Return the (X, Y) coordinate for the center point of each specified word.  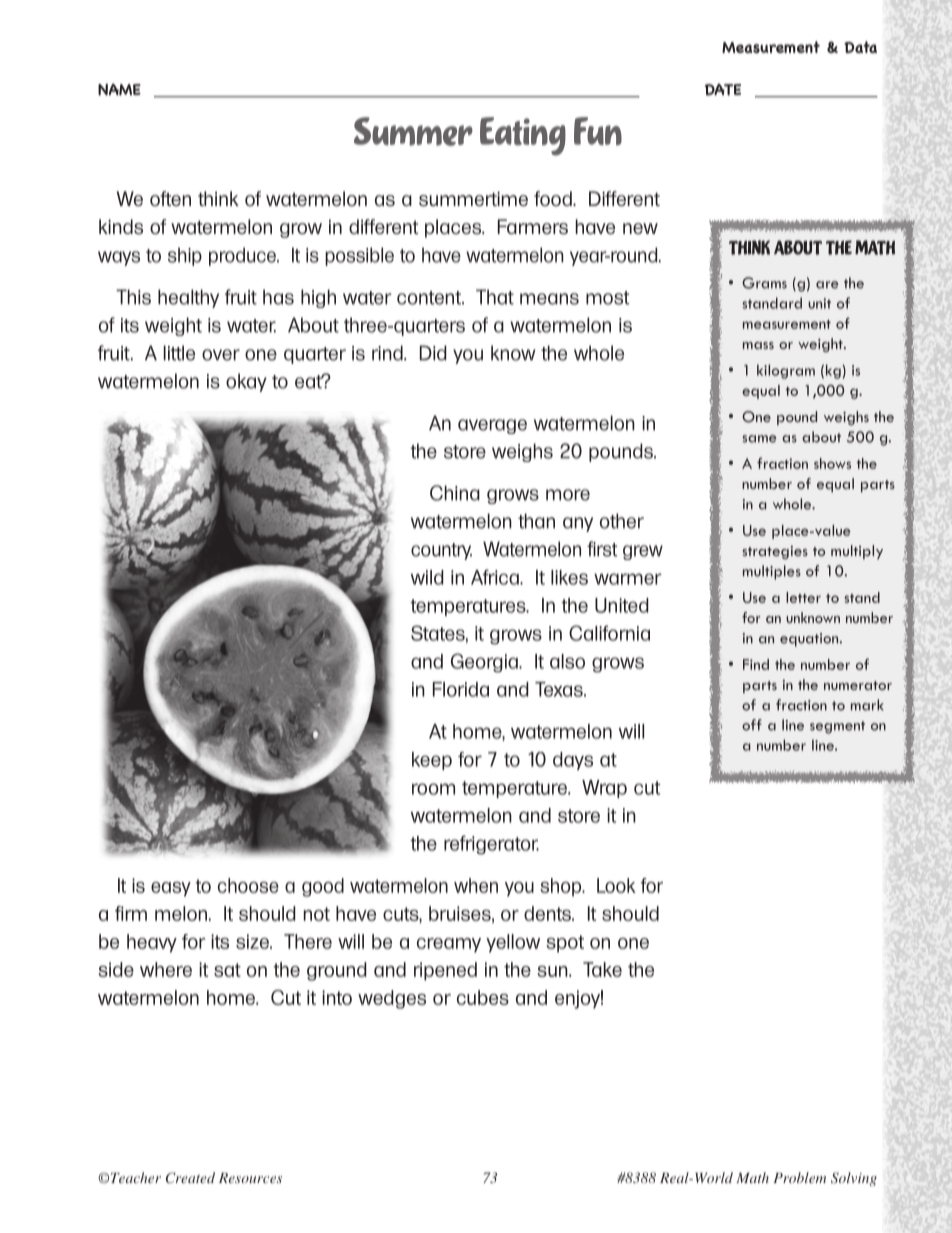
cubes (483, 997)
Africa (496, 577)
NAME (119, 89)
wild (427, 577)
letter (803, 597)
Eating (523, 136)
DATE (723, 90)
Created (190, 1178)
